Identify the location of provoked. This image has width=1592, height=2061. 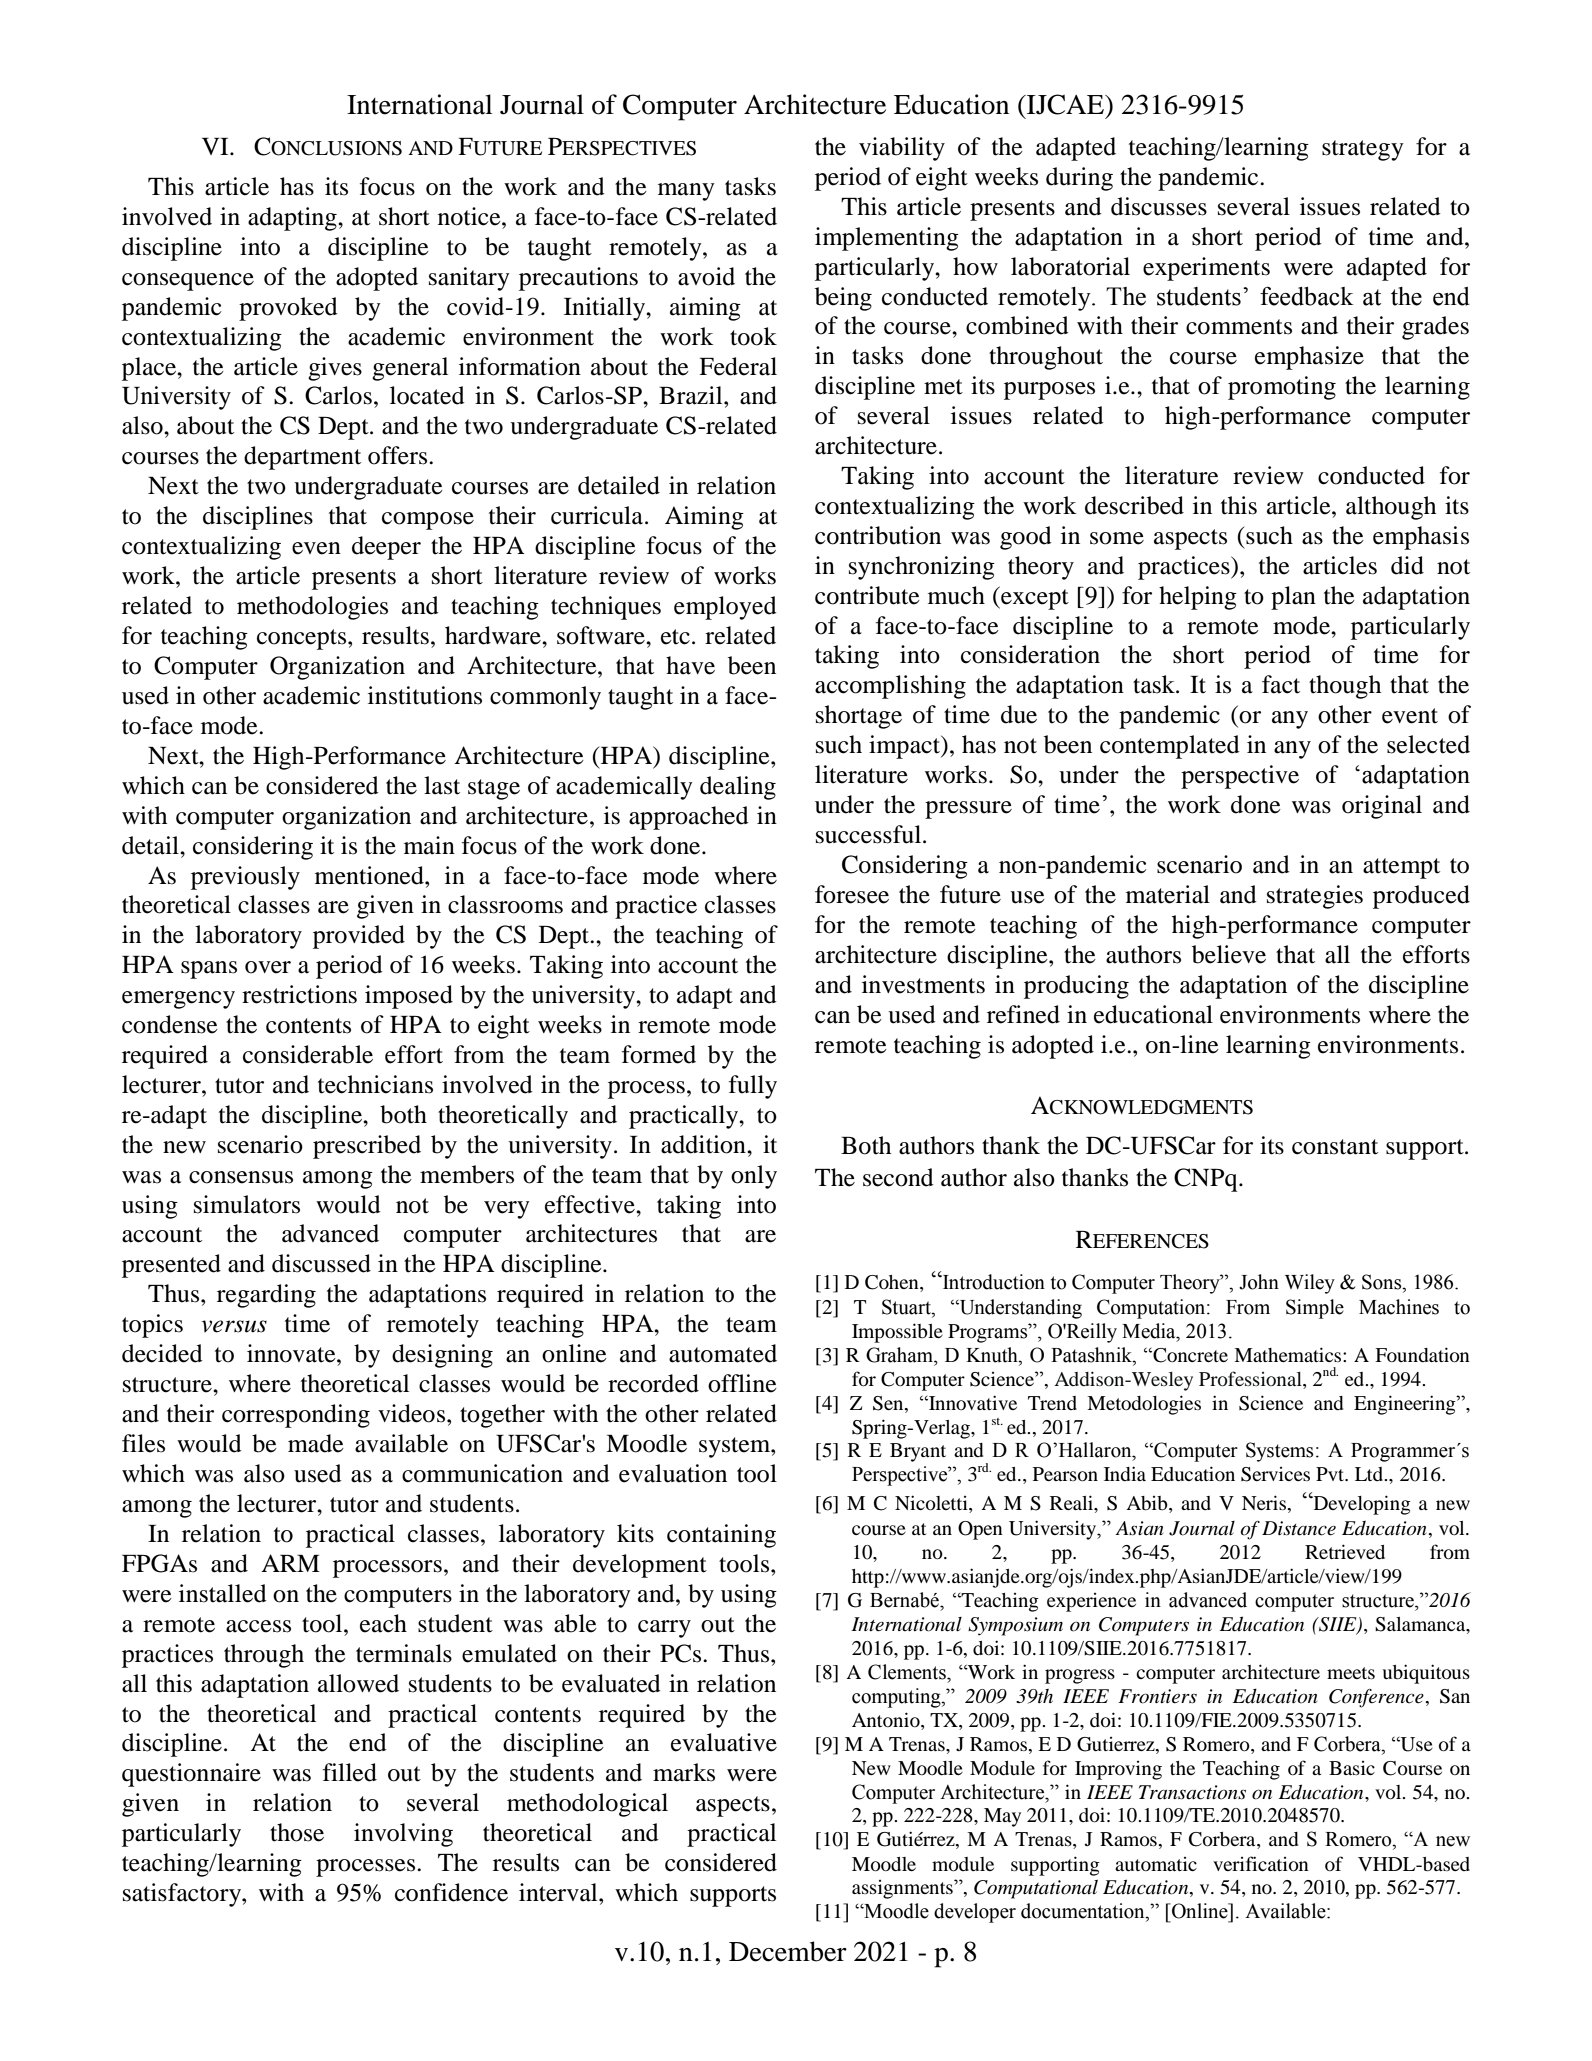
(288, 309).
